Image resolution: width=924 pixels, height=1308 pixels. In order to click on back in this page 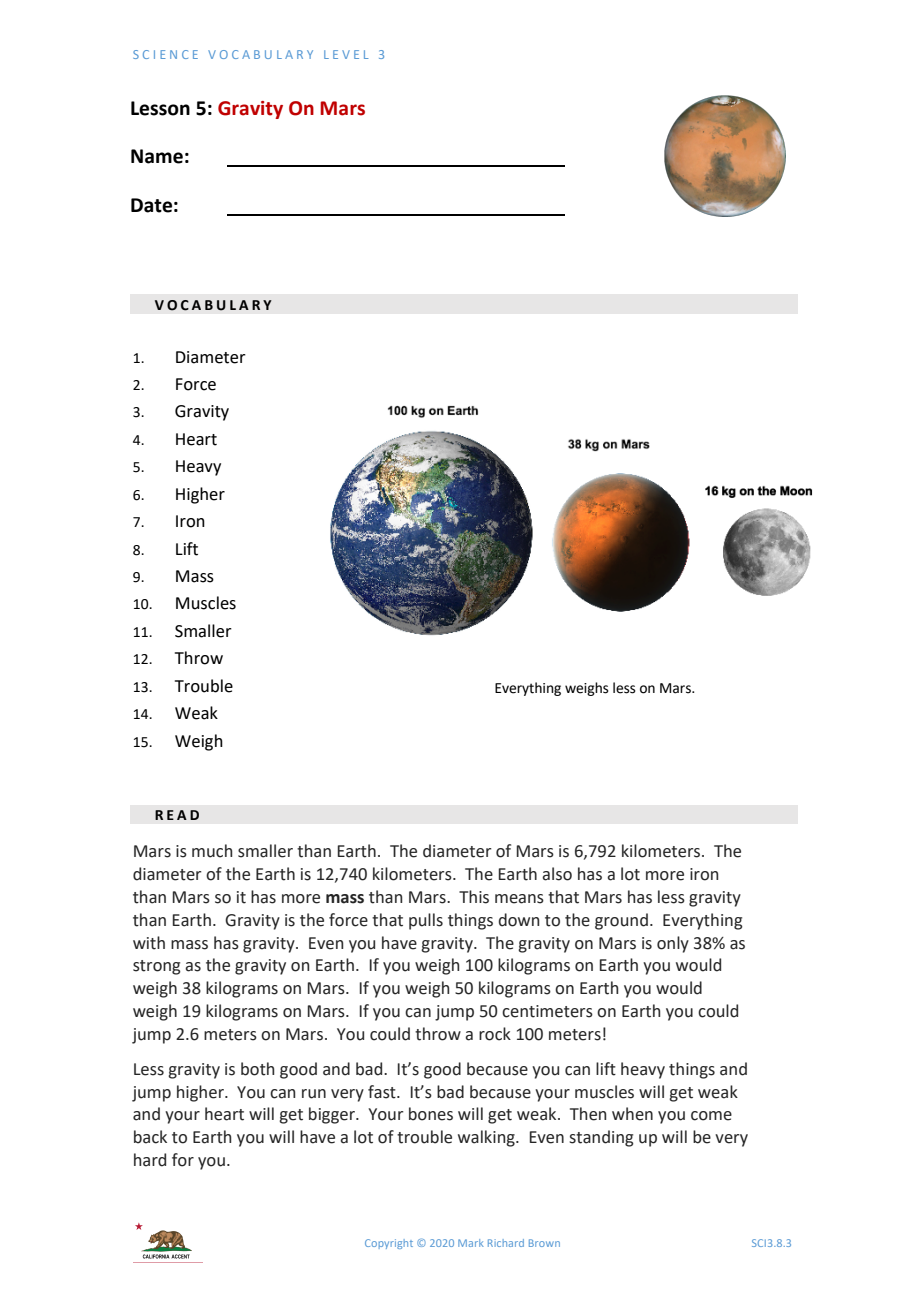, I will do `click(150, 1137)`.
